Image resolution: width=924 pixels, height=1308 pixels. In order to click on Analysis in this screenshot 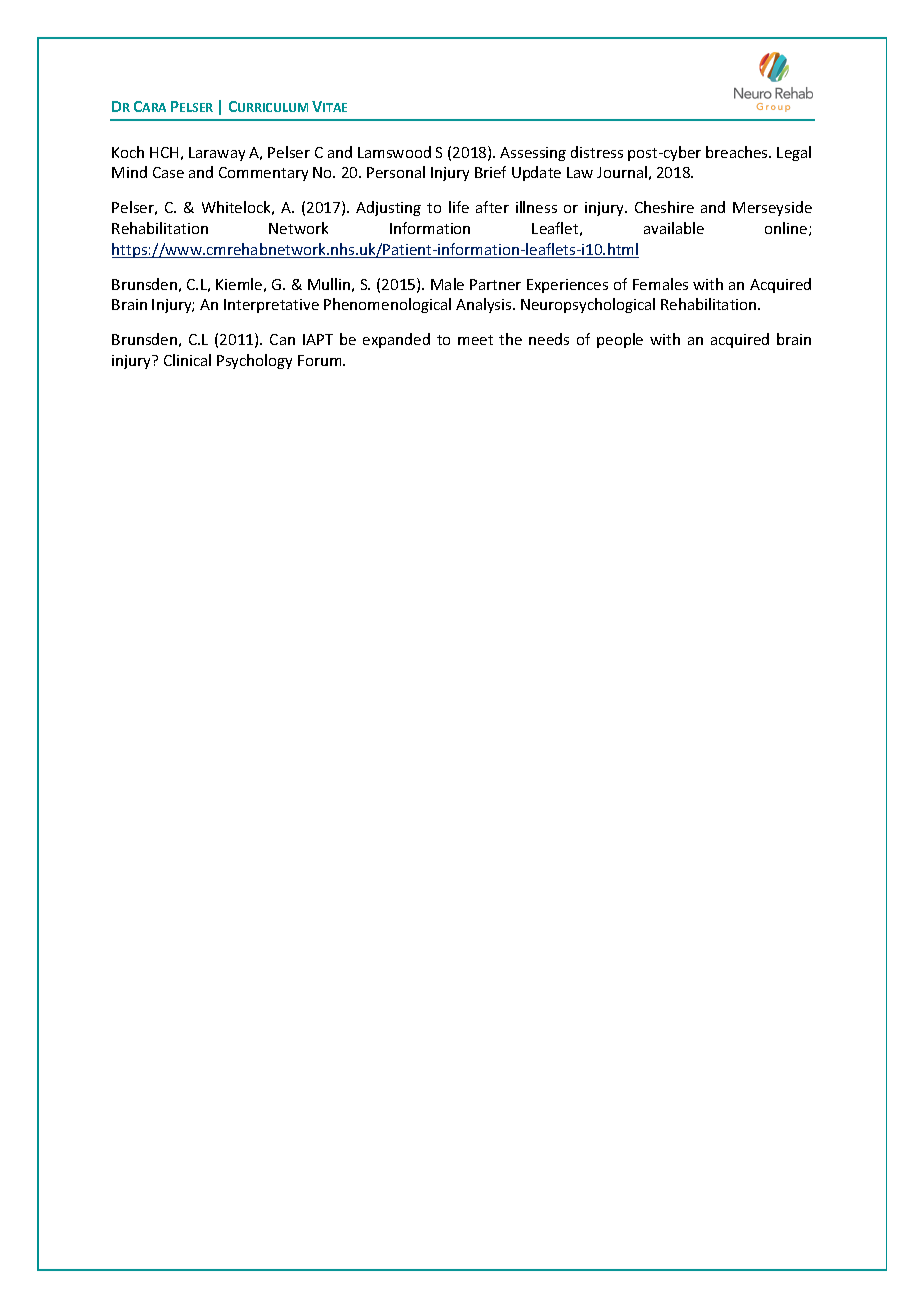, I will do `click(485, 305)`.
